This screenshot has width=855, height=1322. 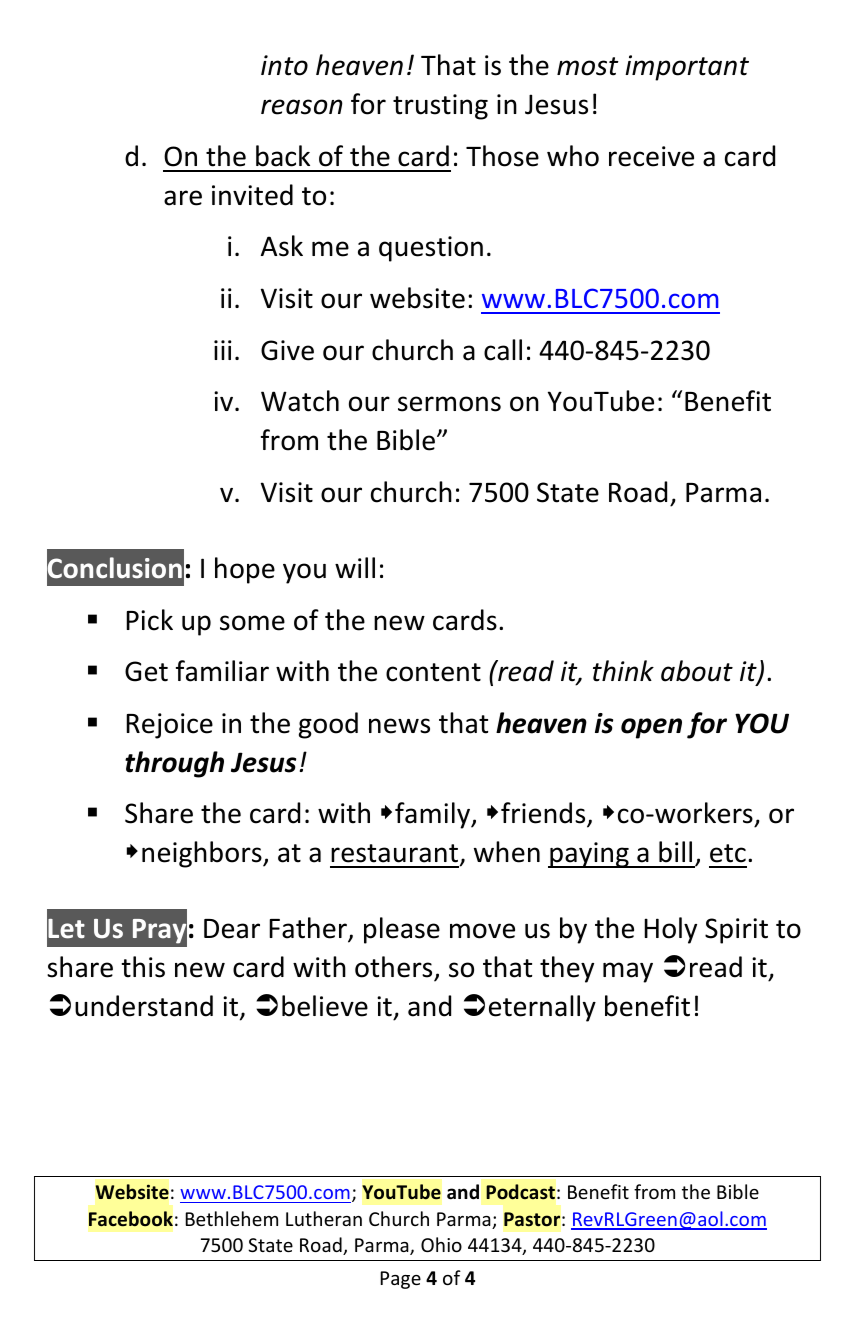 I want to click on important, so click(x=687, y=68).
